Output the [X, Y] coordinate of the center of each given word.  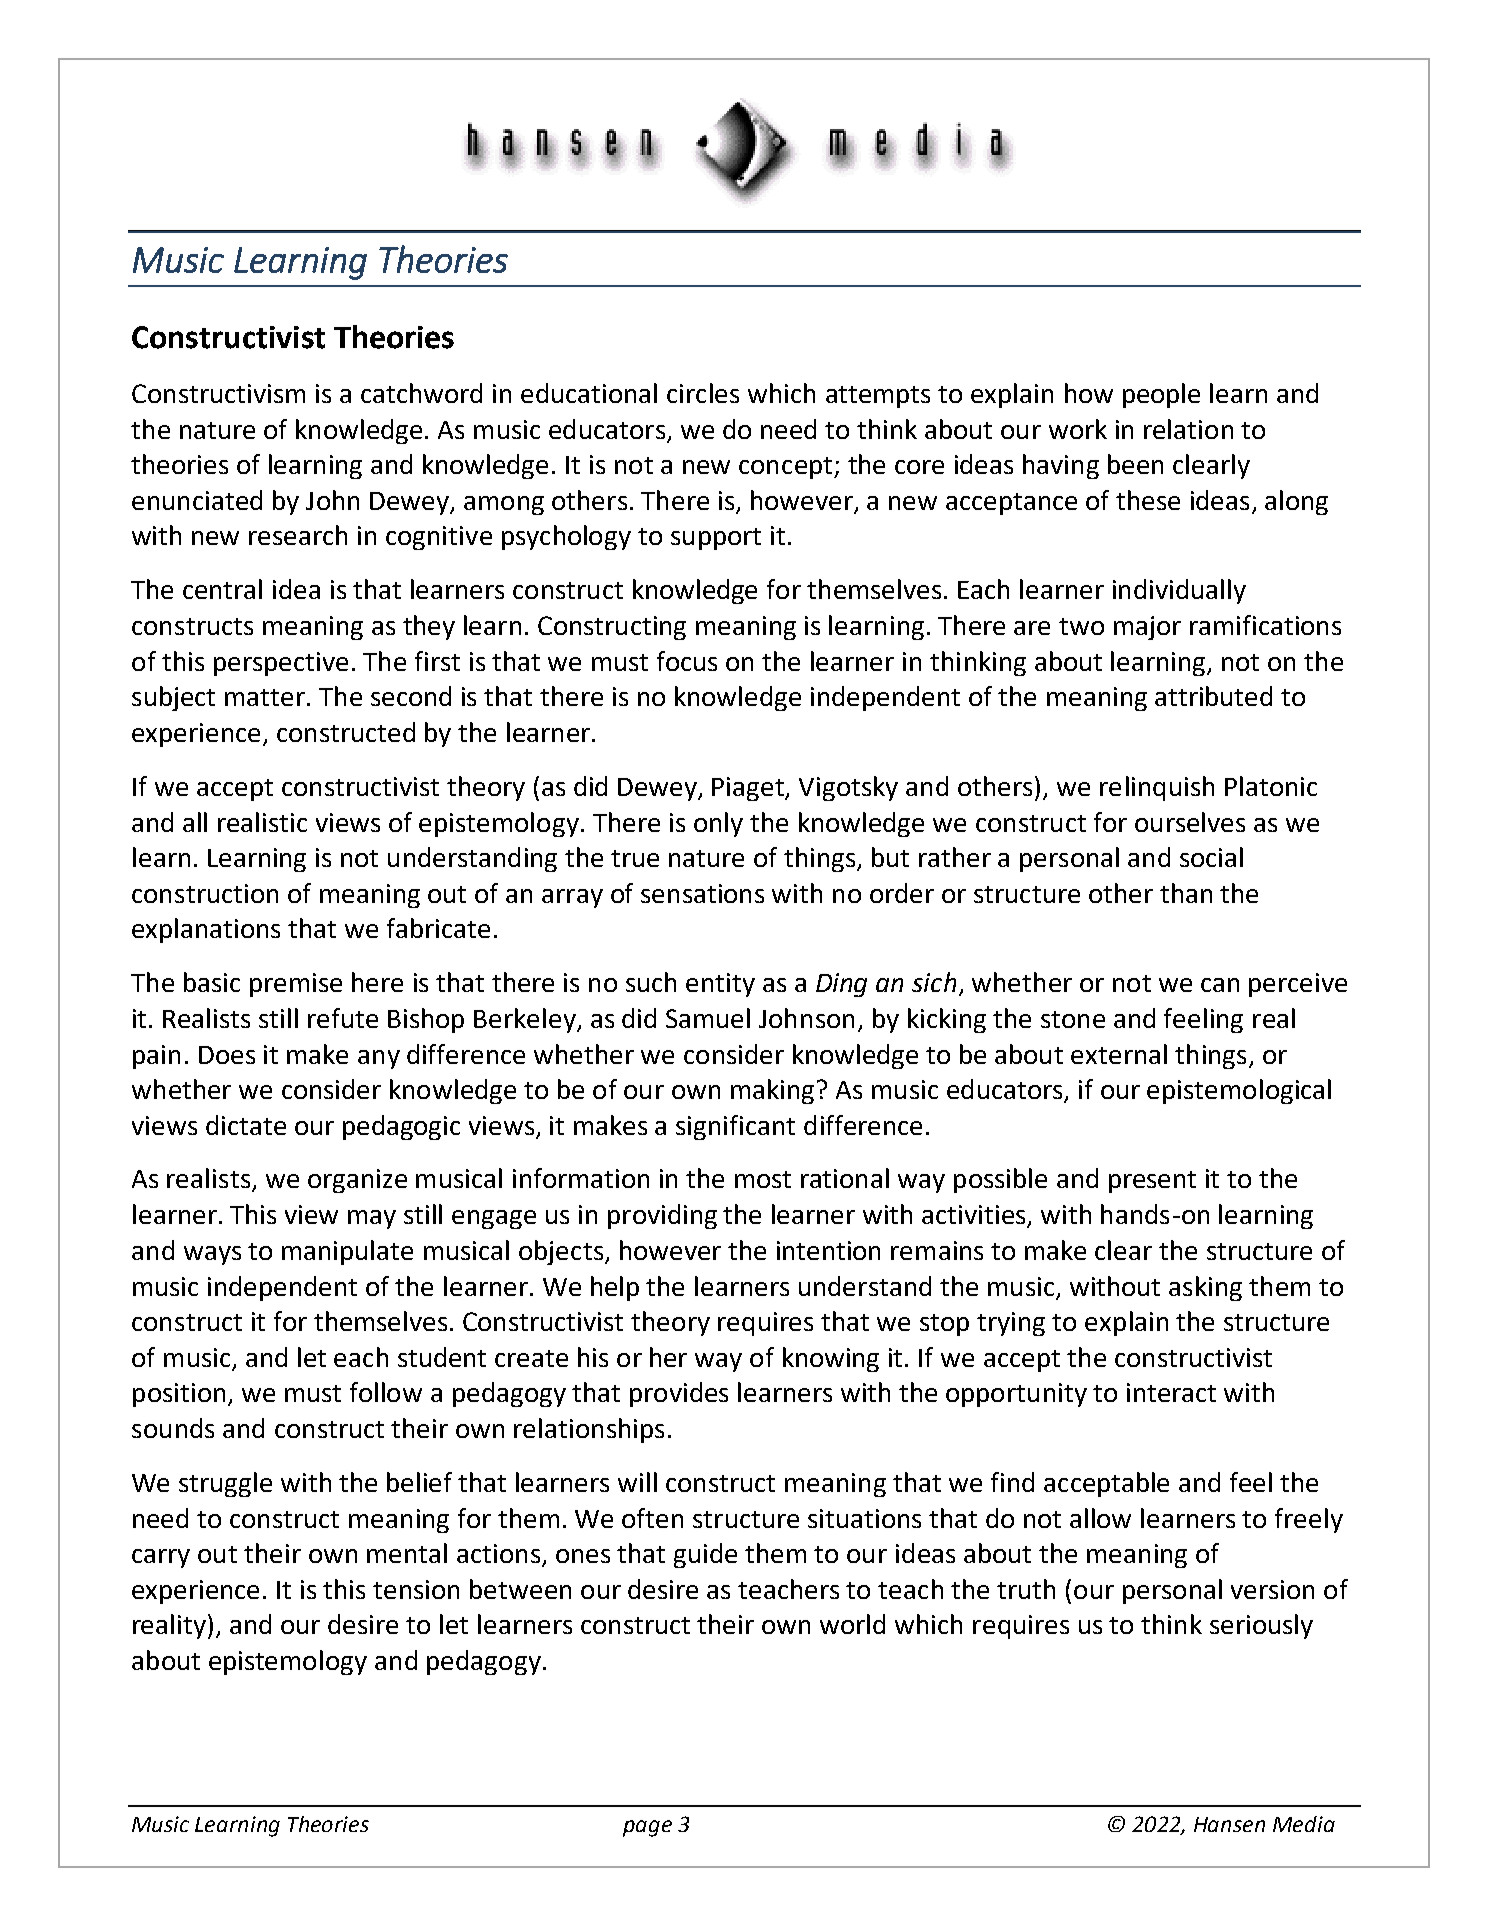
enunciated [197, 500]
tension [416, 1589]
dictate [246, 1125]
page [647, 1828]
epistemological [1239, 1091]
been [1135, 464]
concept [787, 468]
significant [735, 1127]
